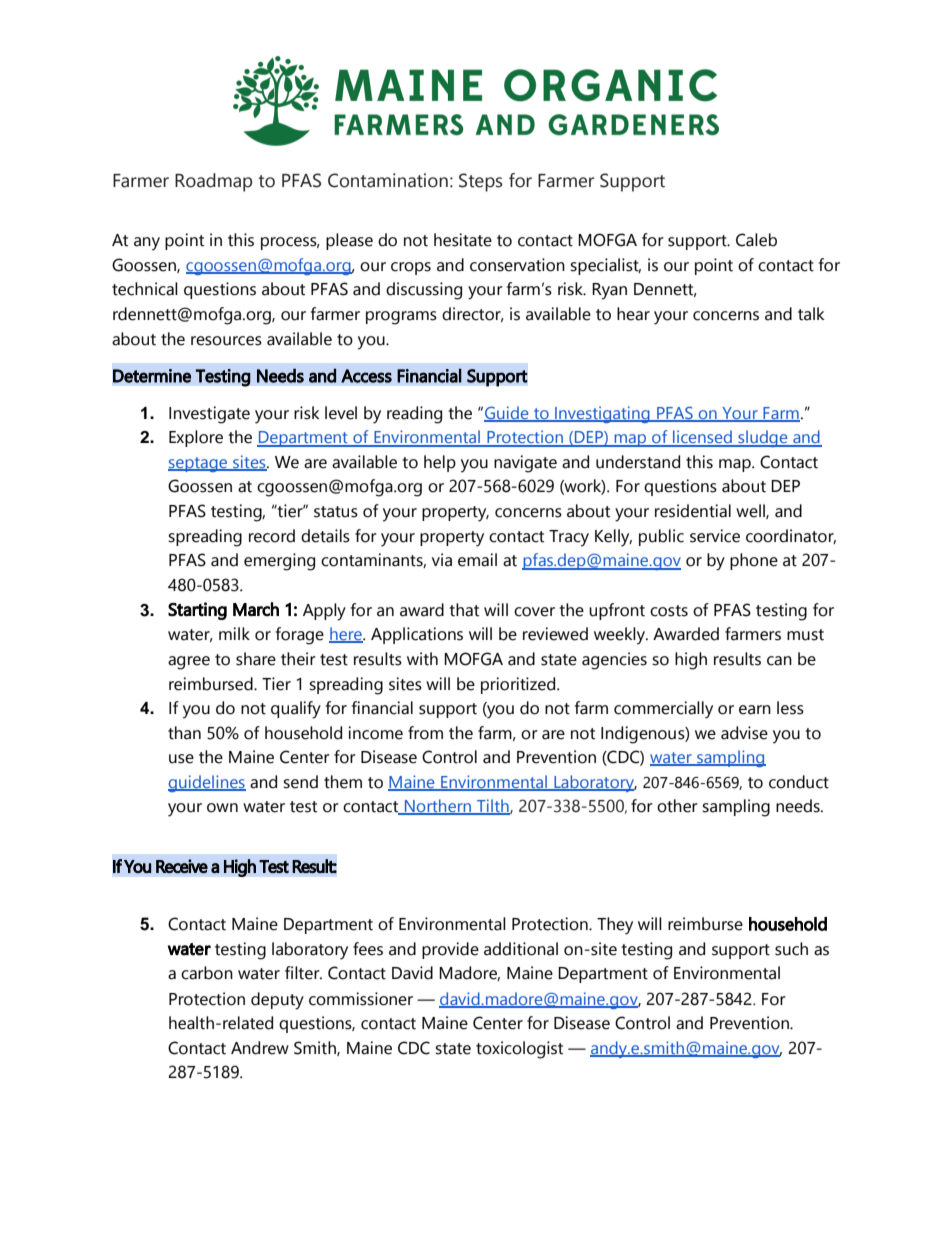 The width and height of the screenshot is (952, 1233). What do you see at coordinates (222, 808) in the screenshot?
I see `own` at bounding box center [222, 808].
